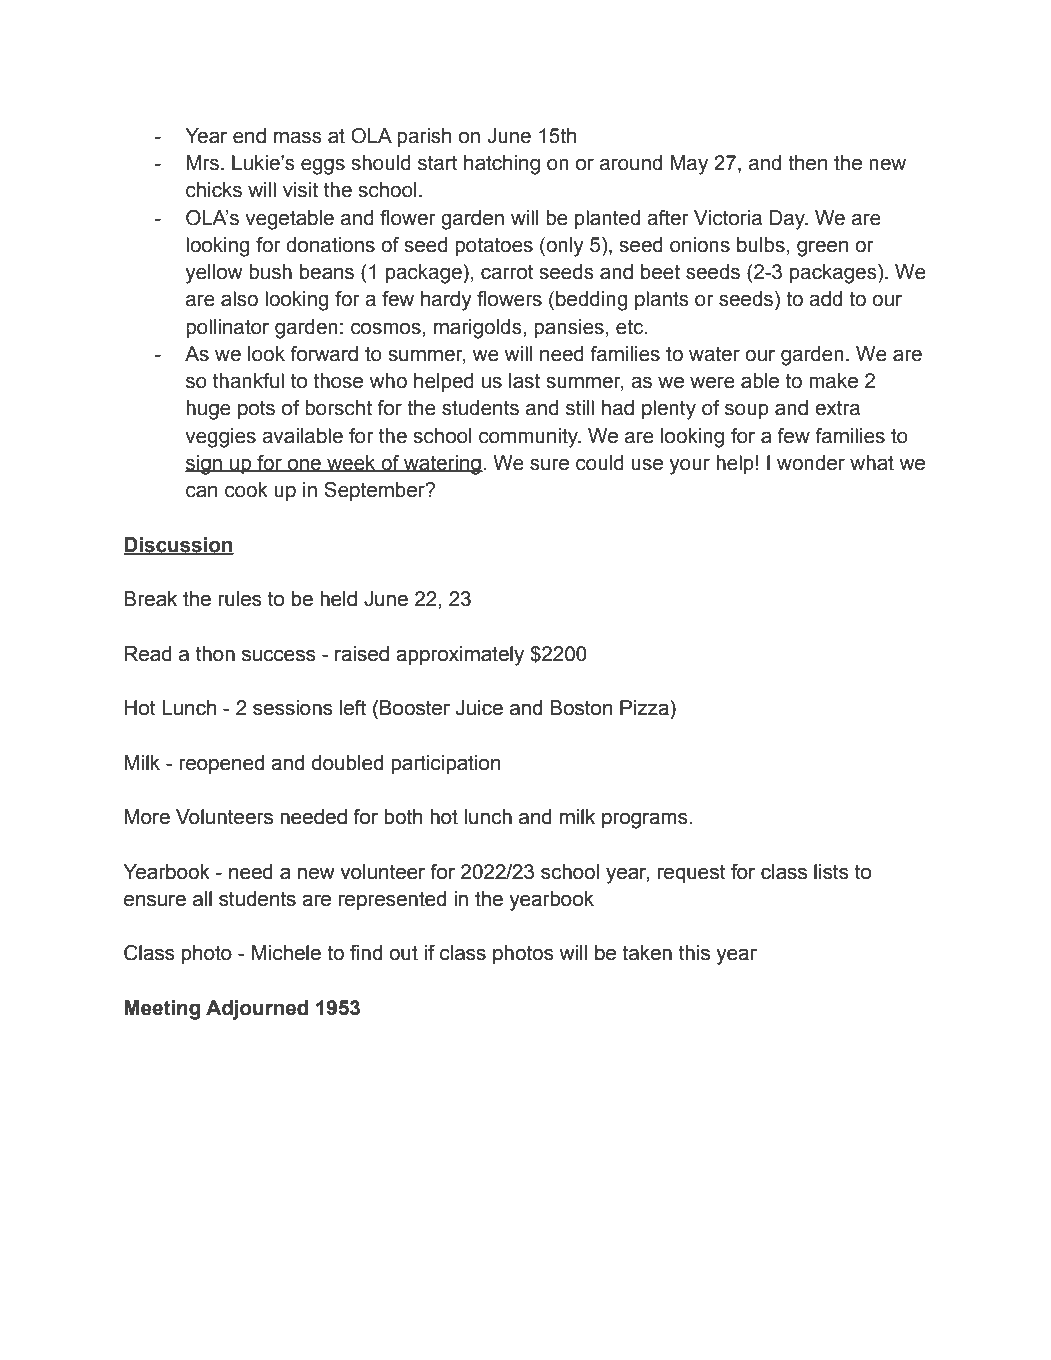 This screenshot has height=1360, width=1051. What do you see at coordinates (202, 163) in the screenshot?
I see `Mrs` at bounding box center [202, 163].
